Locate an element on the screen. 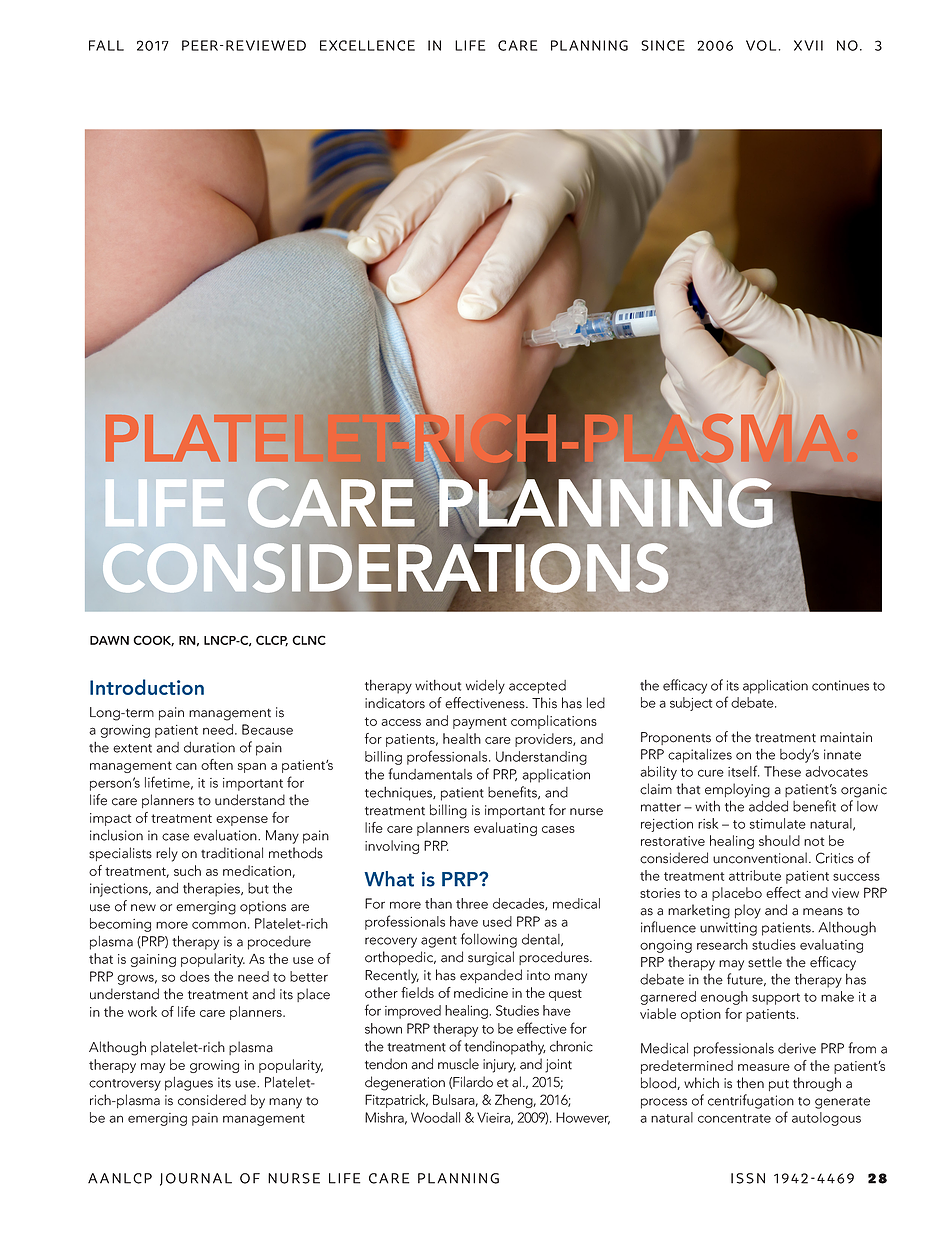 The image size is (952, 1233). Woodall is located at coordinates (435, 1117).
